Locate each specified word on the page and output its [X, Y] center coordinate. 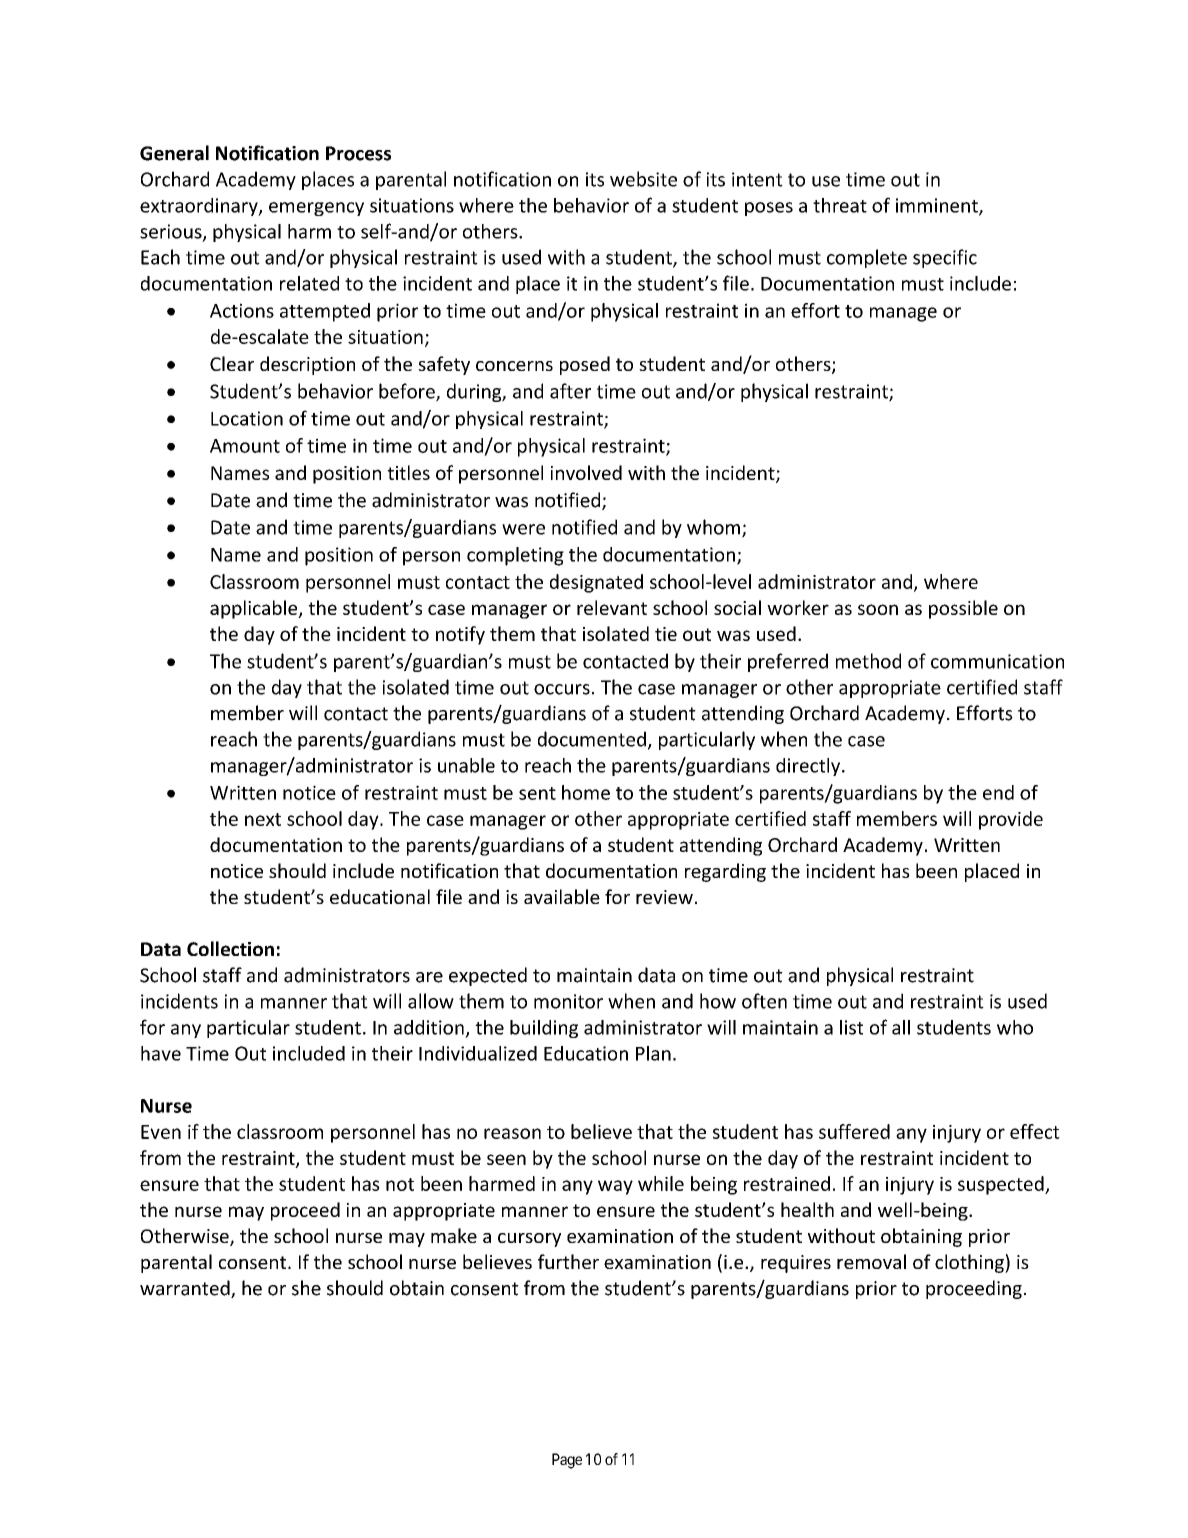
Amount [245, 446]
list [851, 1027]
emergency [316, 209]
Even [161, 1132]
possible [963, 609]
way [615, 1187]
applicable [255, 609]
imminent [938, 206]
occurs [562, 689]
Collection [230, 948]
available [562, 896]
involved [586, 472]
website [643, 179]
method [868, 661]
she [306, 1288]
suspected [1002, 1185]
